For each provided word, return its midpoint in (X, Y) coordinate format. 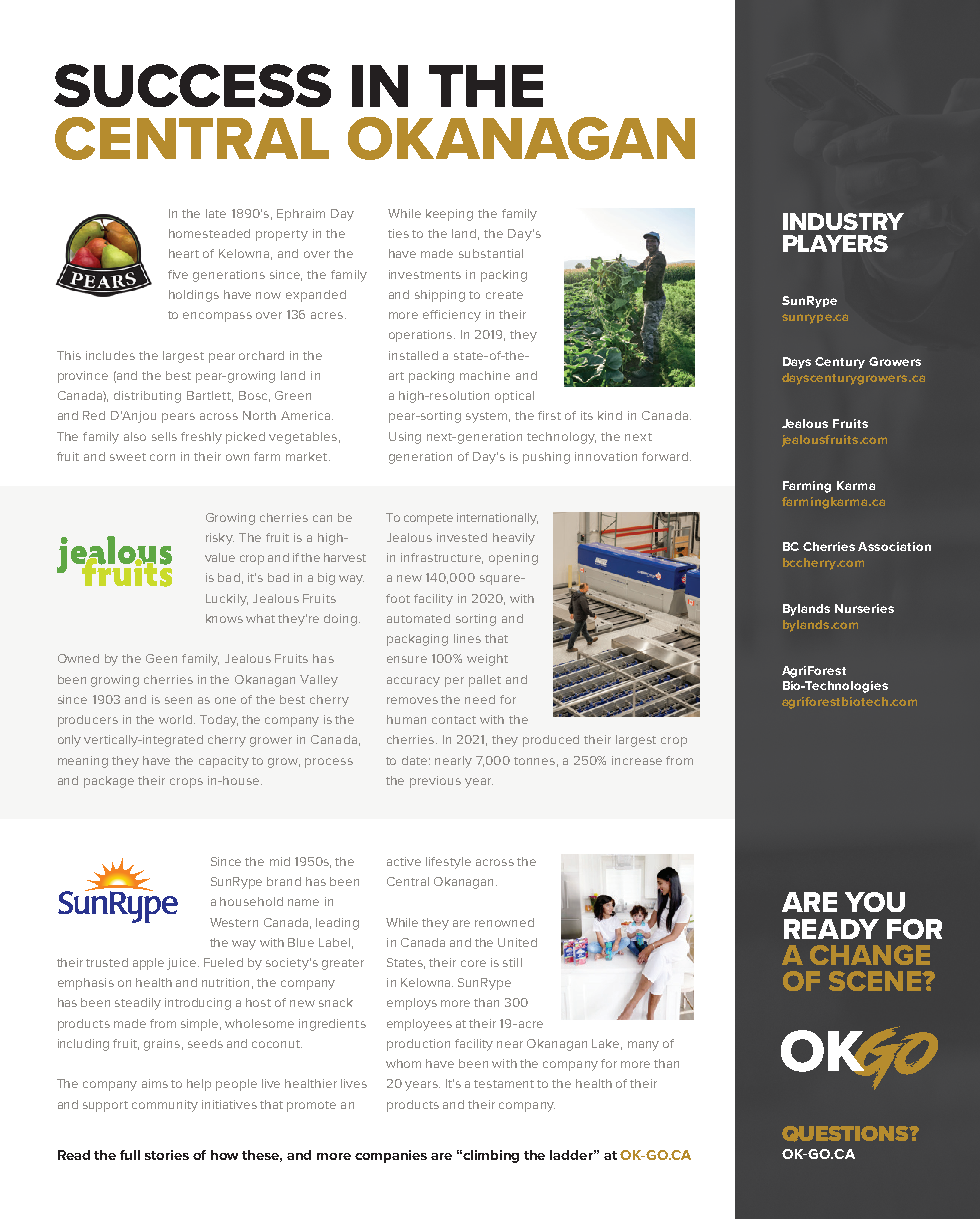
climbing (491, 1156)
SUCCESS (192, 85)
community (165, 1106)
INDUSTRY (843, 221)
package (109, 782)
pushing (546, 458)
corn (162, 457)
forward (666, 456)
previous (435, 782)
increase (637, 760)
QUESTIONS (846, 1134)
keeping (449, 215)
